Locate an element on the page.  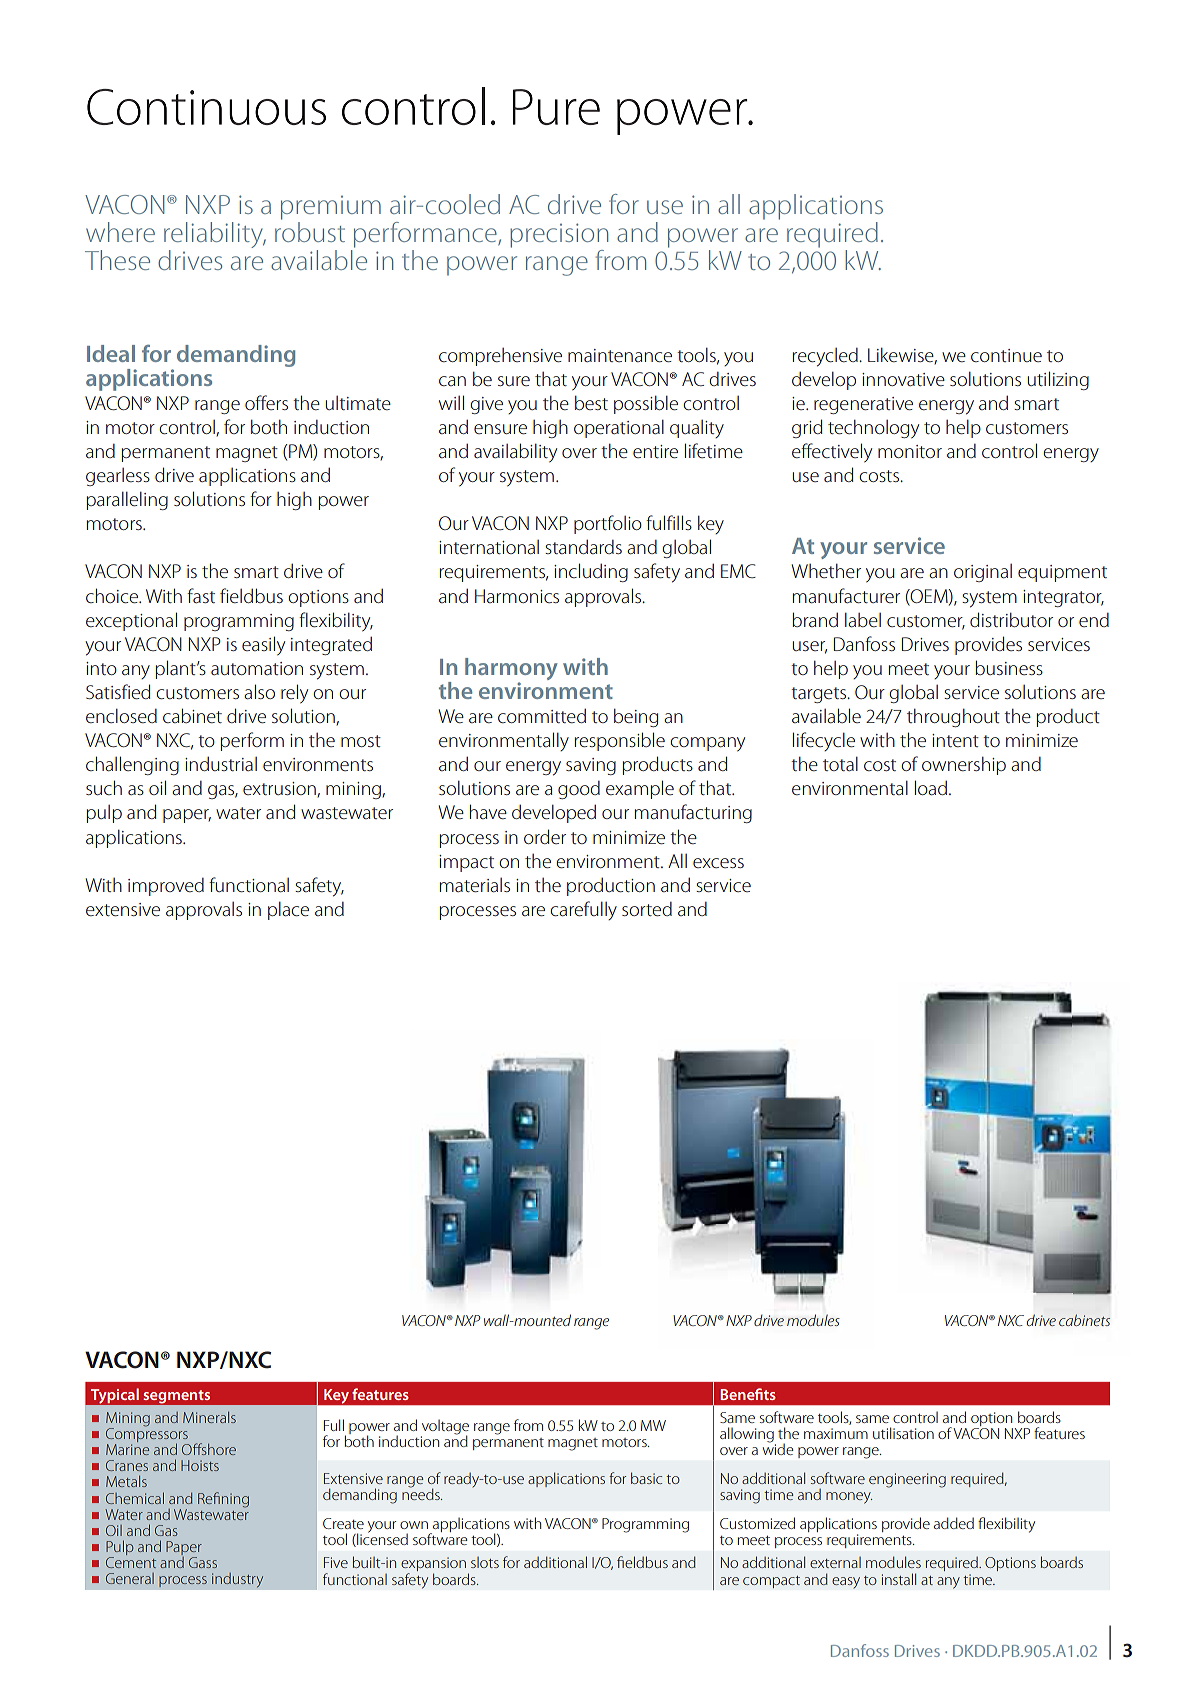
basic is located at coordinates (646, 1478).
